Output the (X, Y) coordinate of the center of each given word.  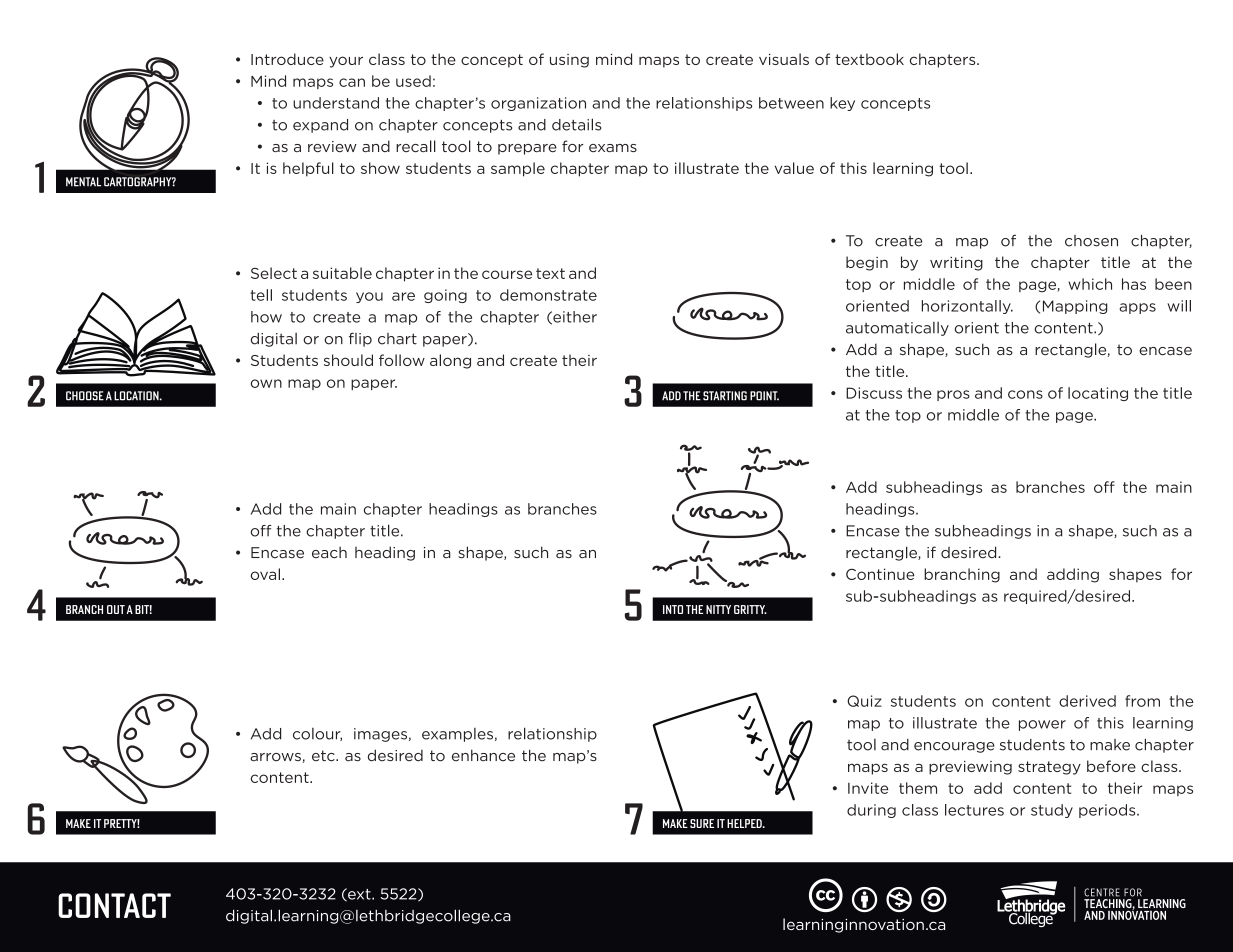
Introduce (287, 59)
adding (1073, 575)
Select (274, 273)
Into (673, 609)
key (842, 104)
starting (725, 396)
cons (1025, 394)
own (266, 383)
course (507, 274)
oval (265, 574)
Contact (114, 905)
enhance (483, 755)
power (1042, 725)
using (569, 61)
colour (317, 734)
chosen (1091, 241)
